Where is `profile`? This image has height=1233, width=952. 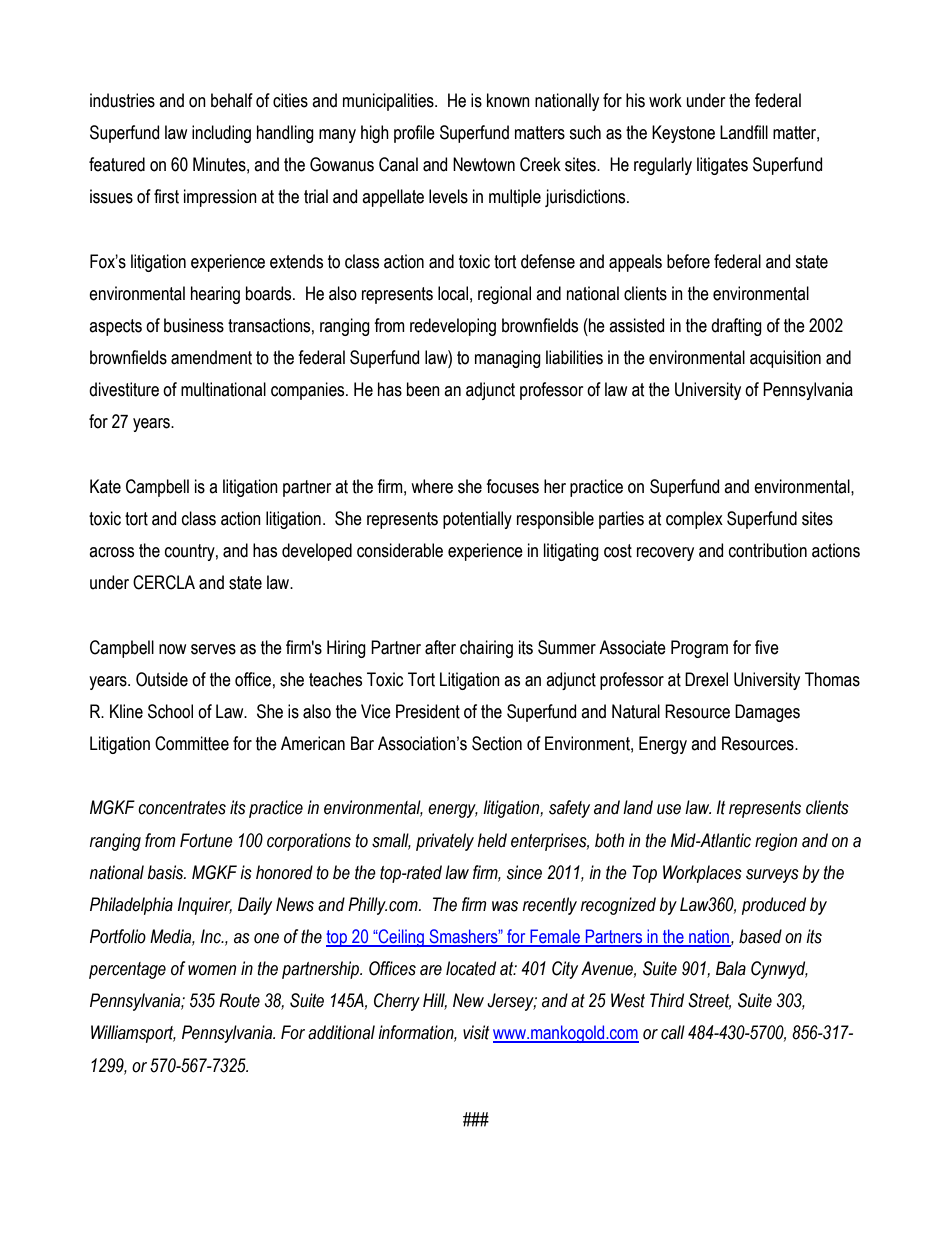
profile is located at coordinates (414, 134).
